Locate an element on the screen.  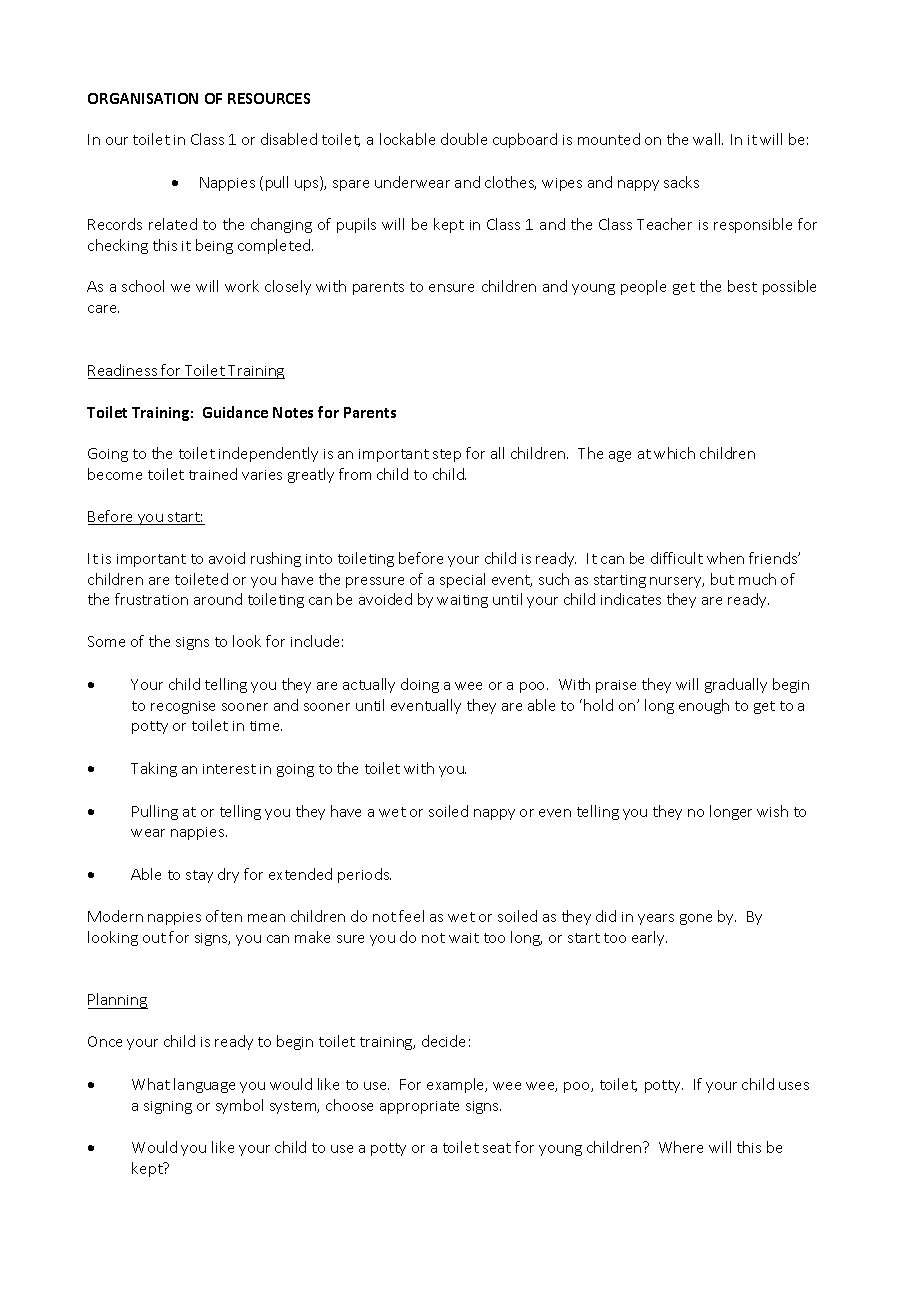
signing is located at coordinates (168, 1107).
